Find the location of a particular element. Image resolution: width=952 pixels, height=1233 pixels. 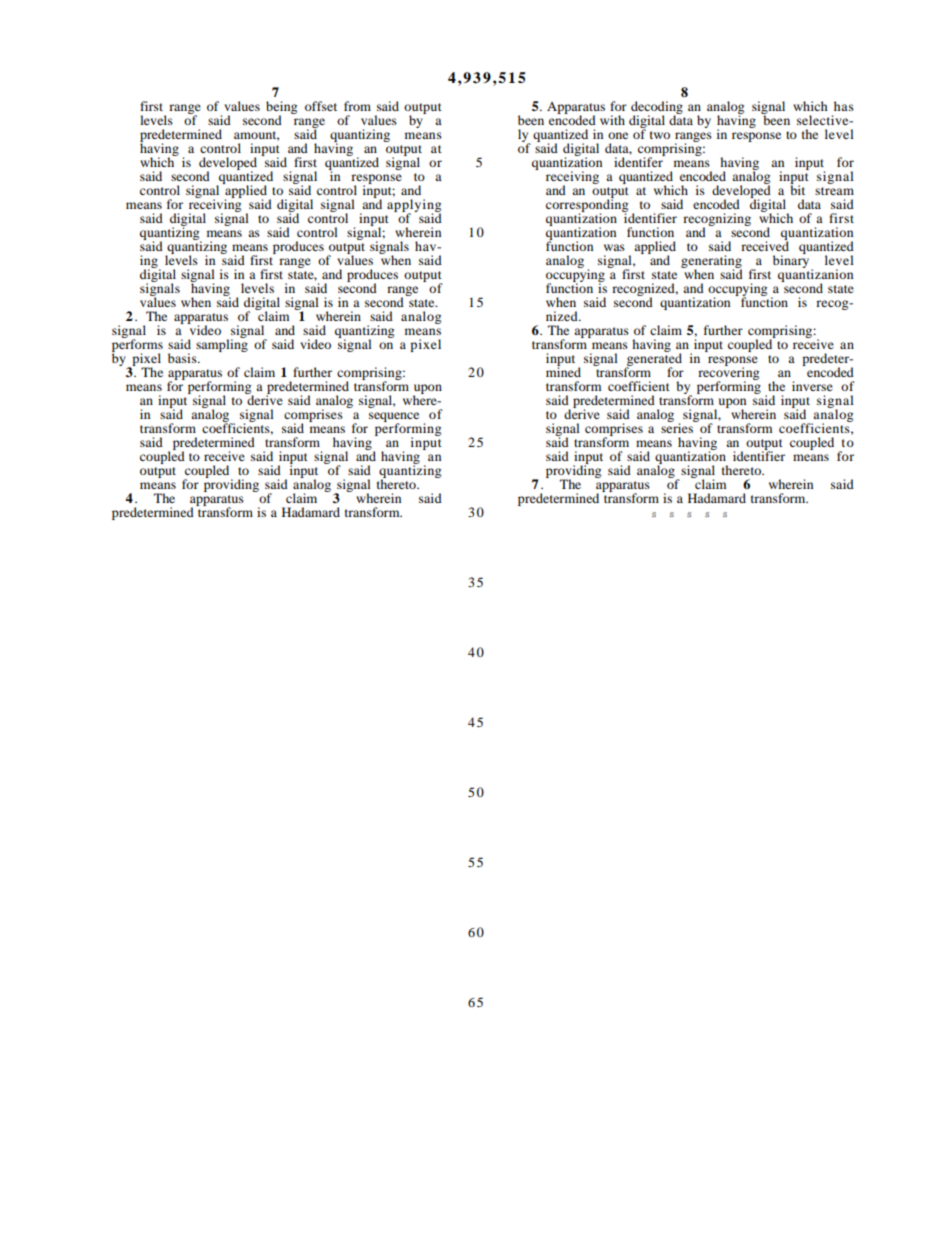

sequence is located at coordinates (394, 418).
